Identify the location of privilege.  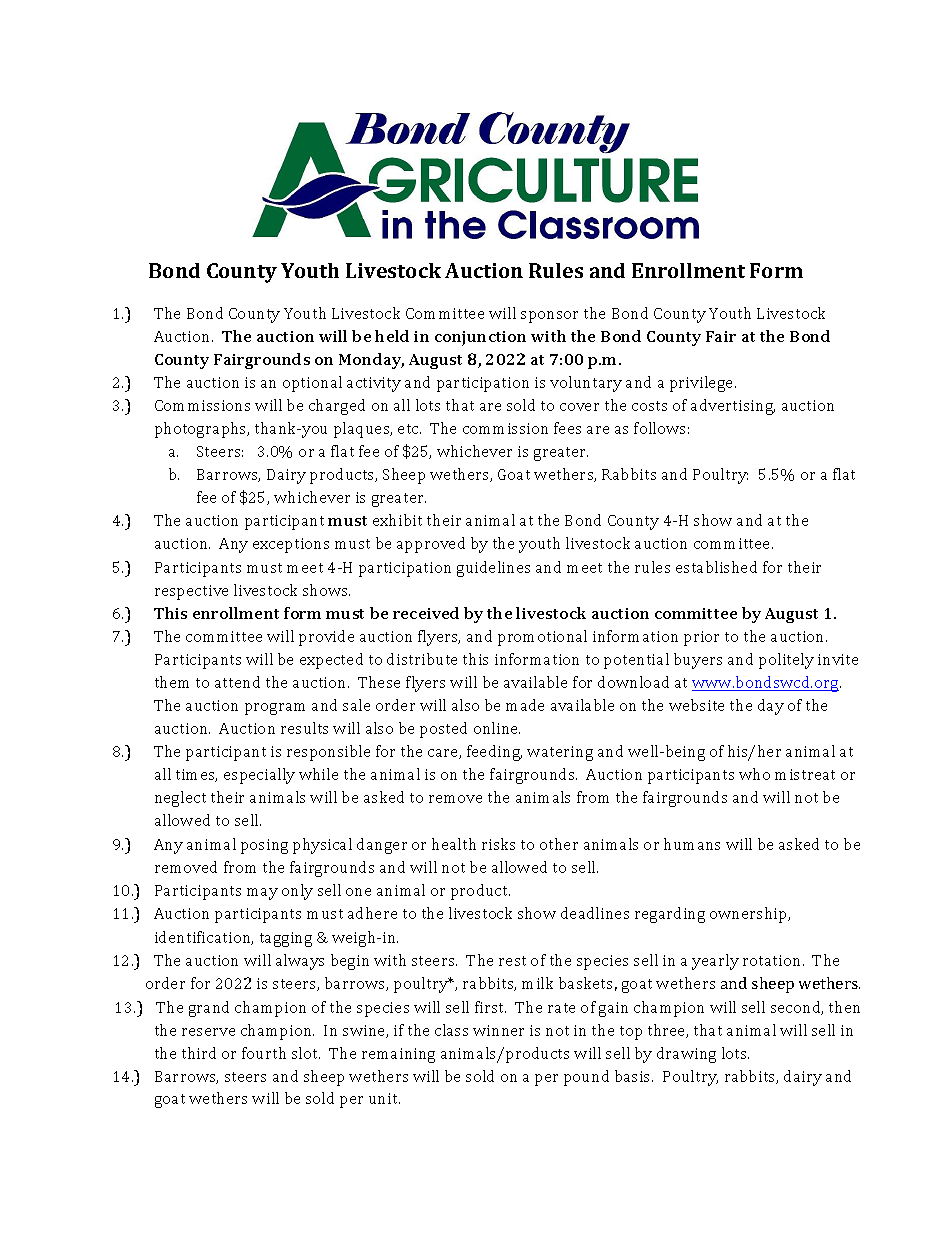
(703, 384).
